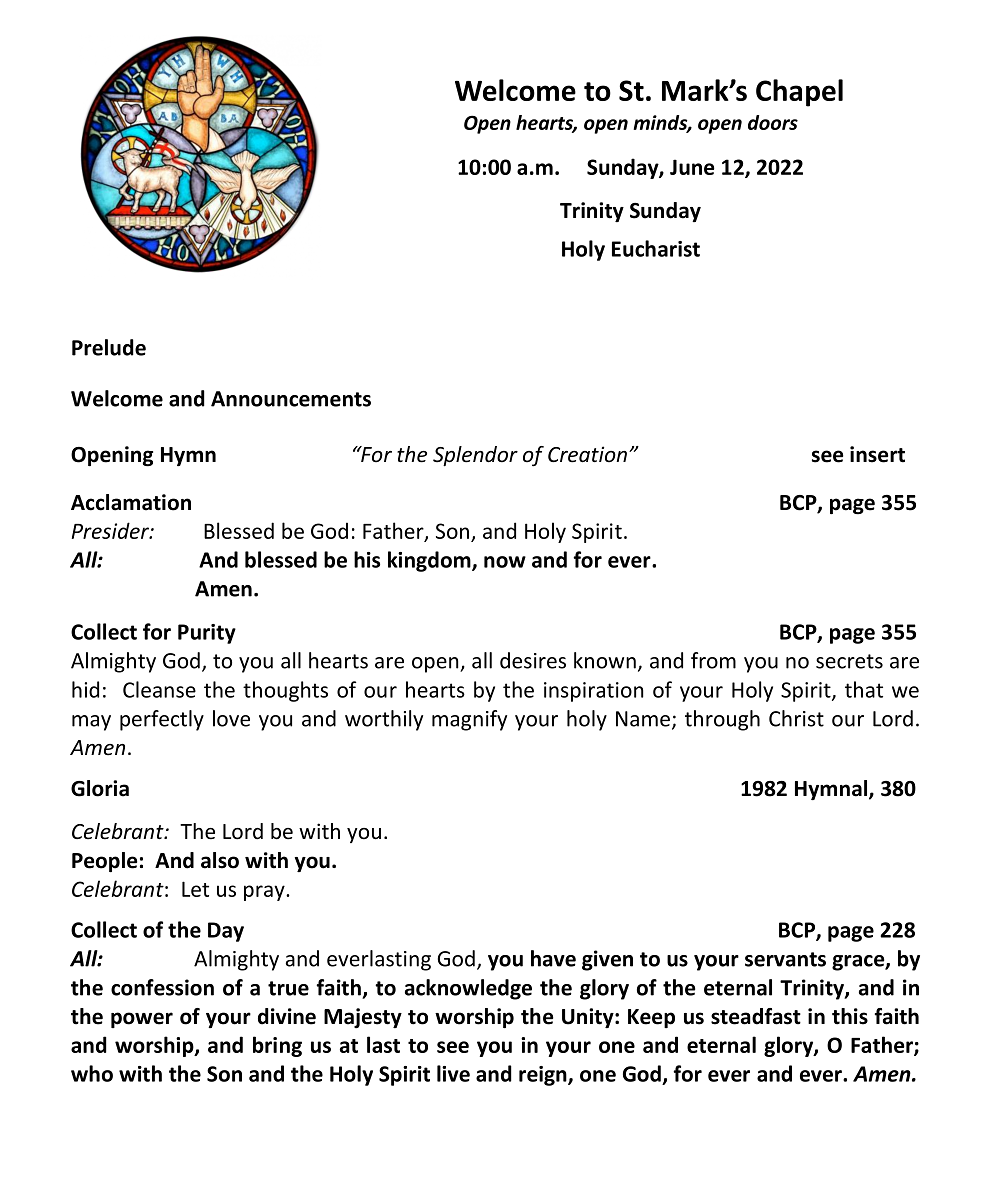 This page has height=1204, width=991. I want to click on June, so click(692, 167).
